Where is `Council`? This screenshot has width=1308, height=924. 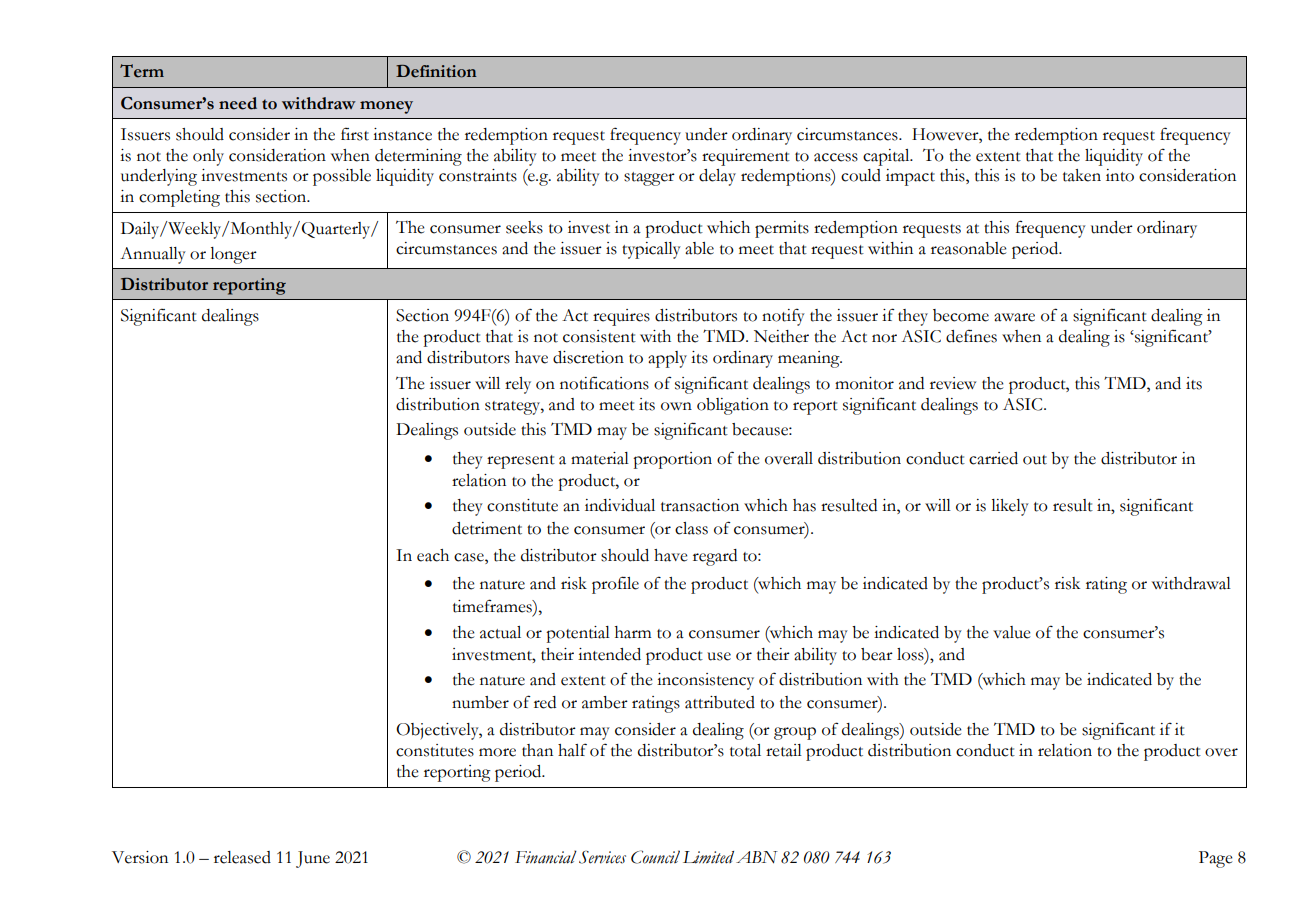 Council is located at coordinates (655, 857).
